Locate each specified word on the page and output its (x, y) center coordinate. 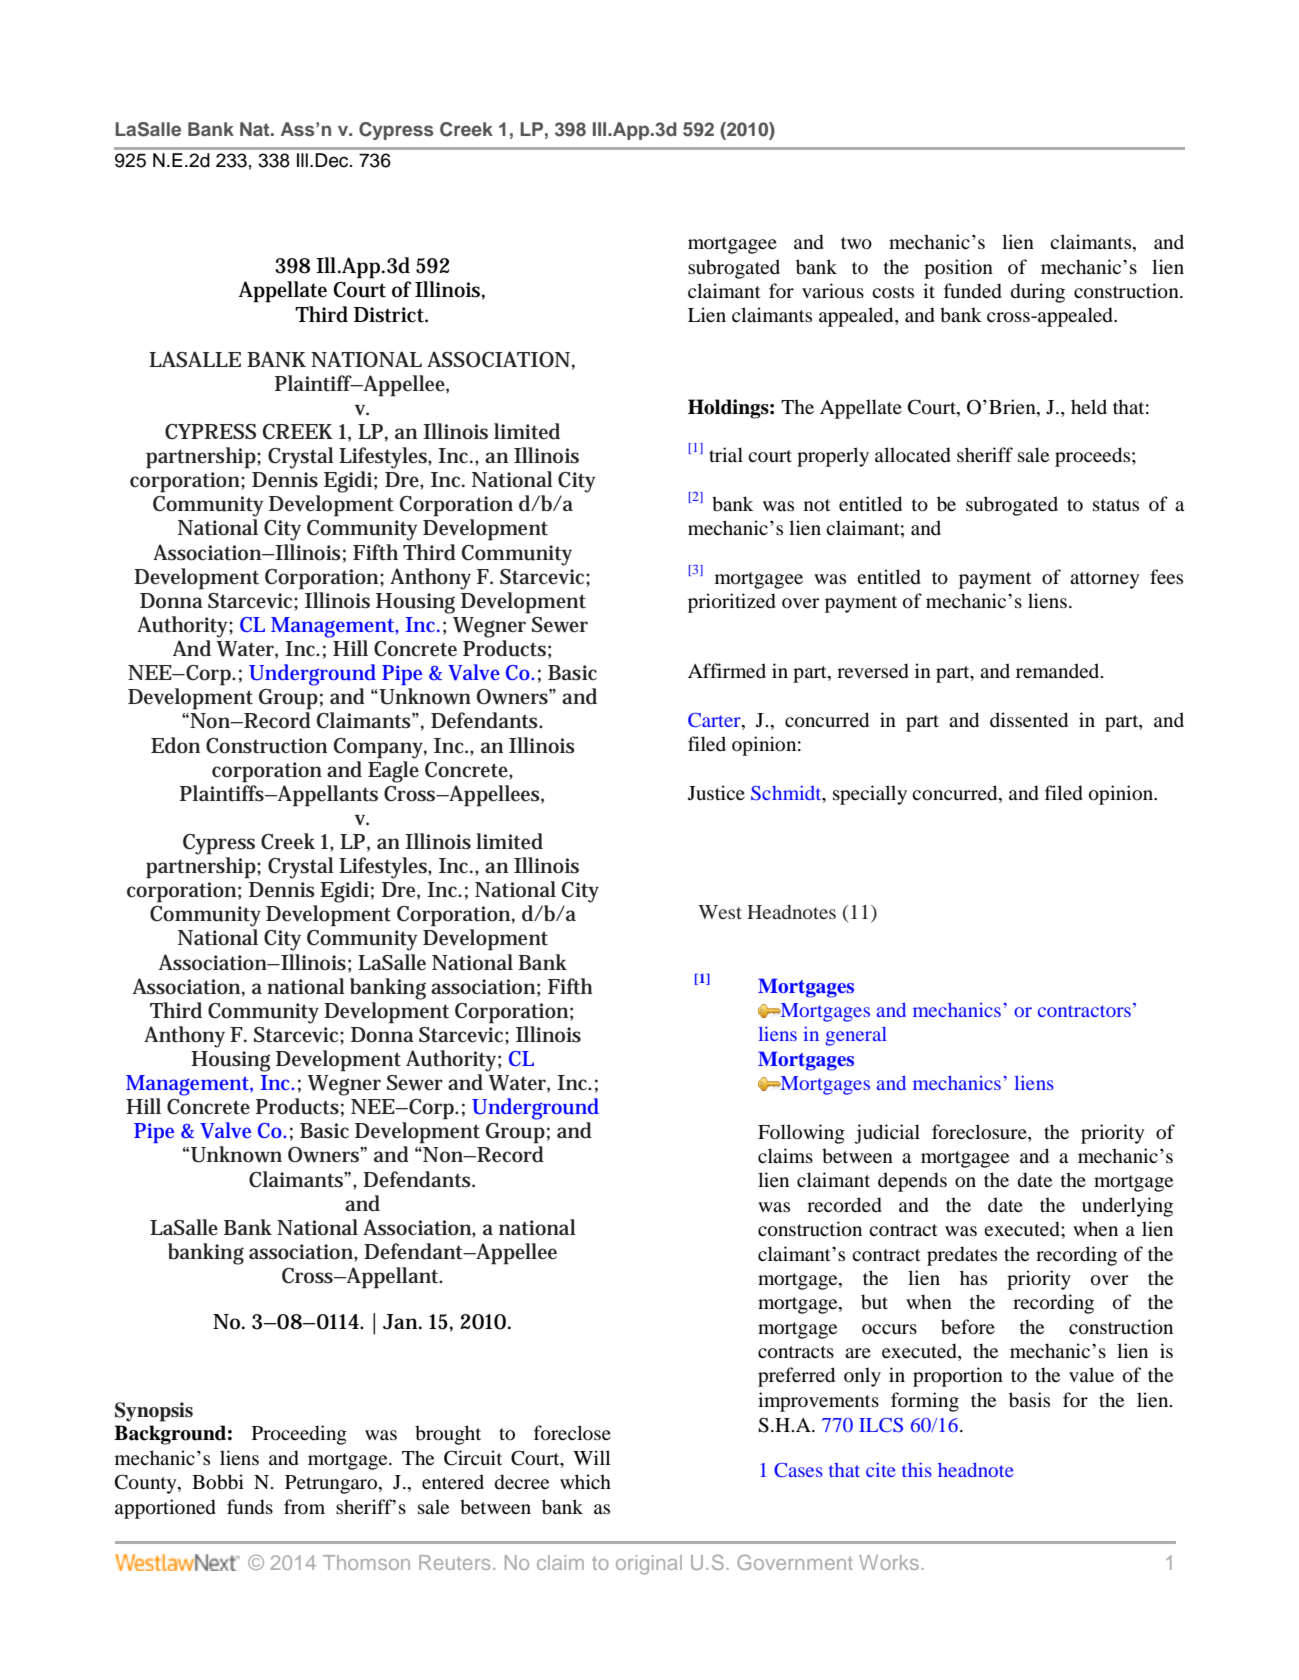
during (1038, 293)
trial (726, 454)
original (649, 1565)
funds (250, 1507)
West (720, 912)
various (833, 291)
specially (870, 795)
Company (380, 748)
